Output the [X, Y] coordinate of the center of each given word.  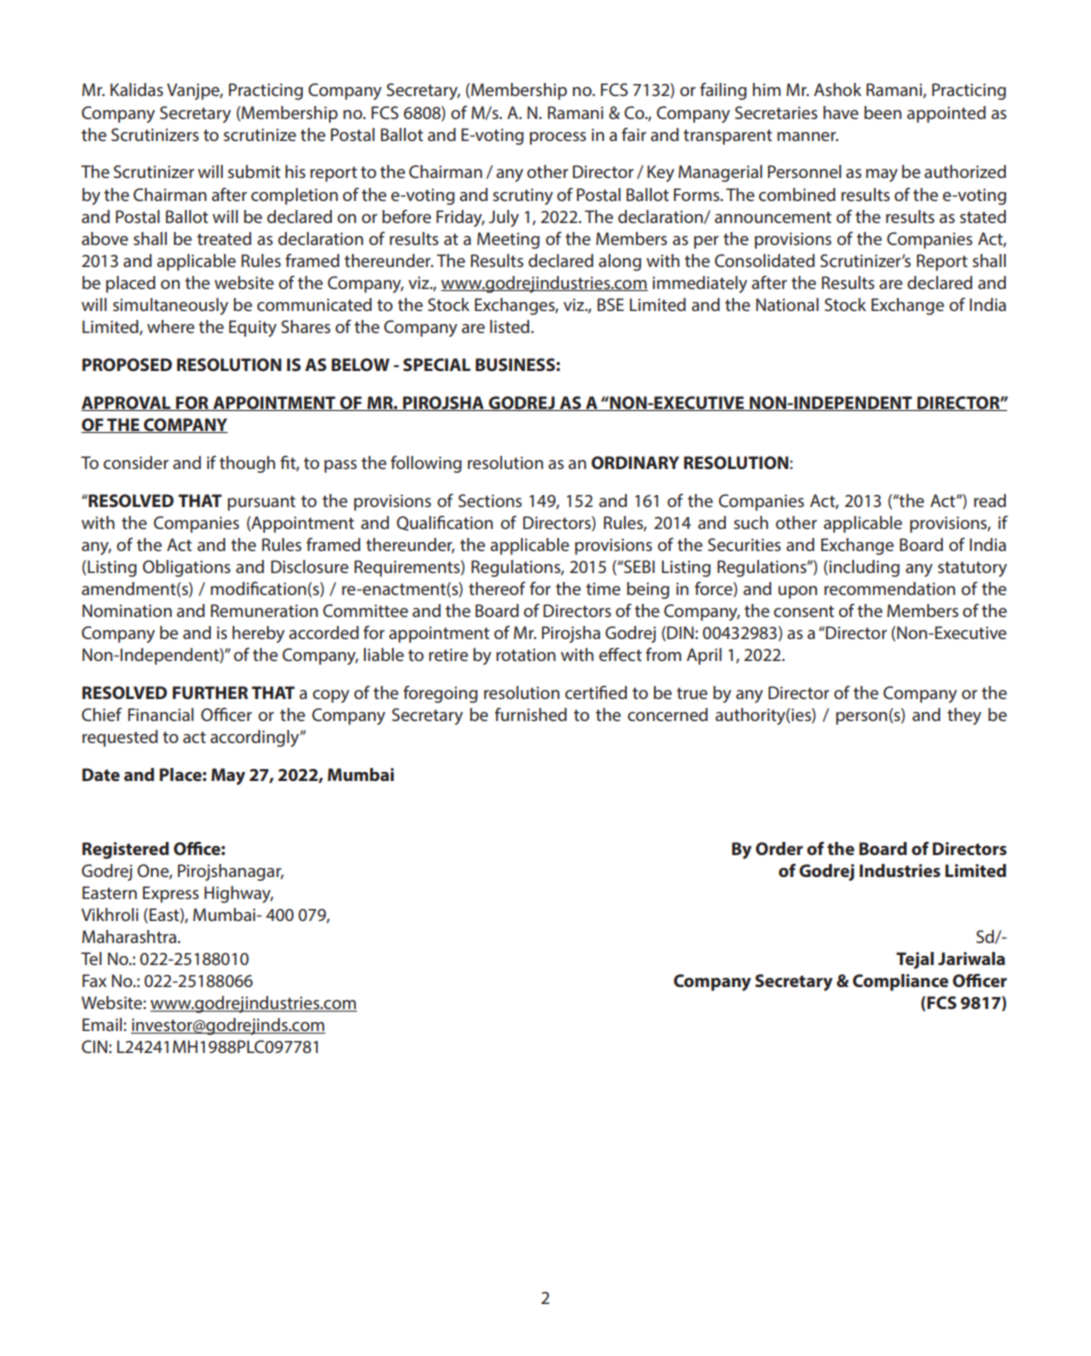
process [558, 138]
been [883, 112]
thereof [497, 588]
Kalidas [136, 89]
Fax [94, 980]
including [863, 568]
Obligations [187, 568]
